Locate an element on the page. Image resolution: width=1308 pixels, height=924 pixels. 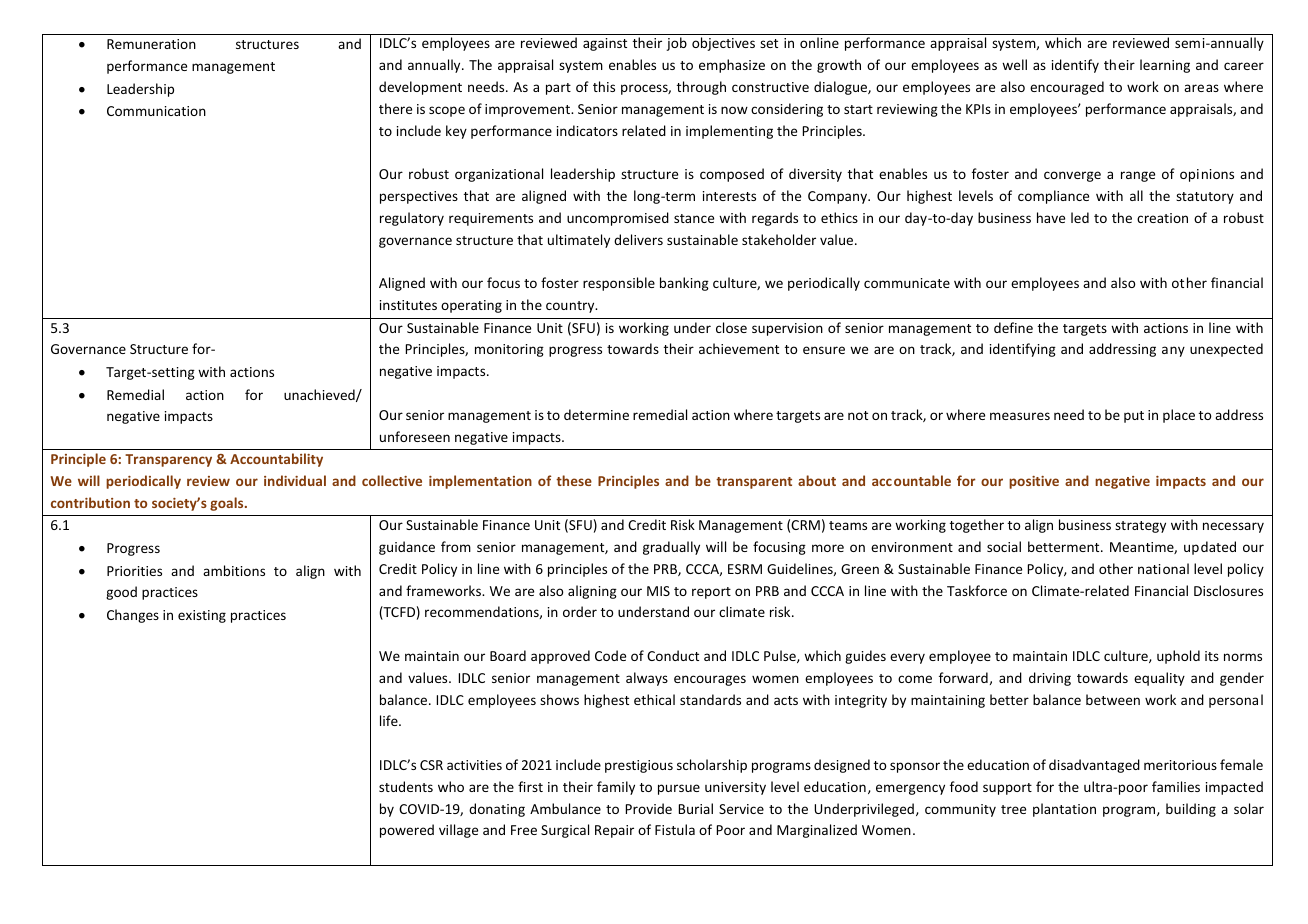
institutes is located at coordinates (408, 305).
